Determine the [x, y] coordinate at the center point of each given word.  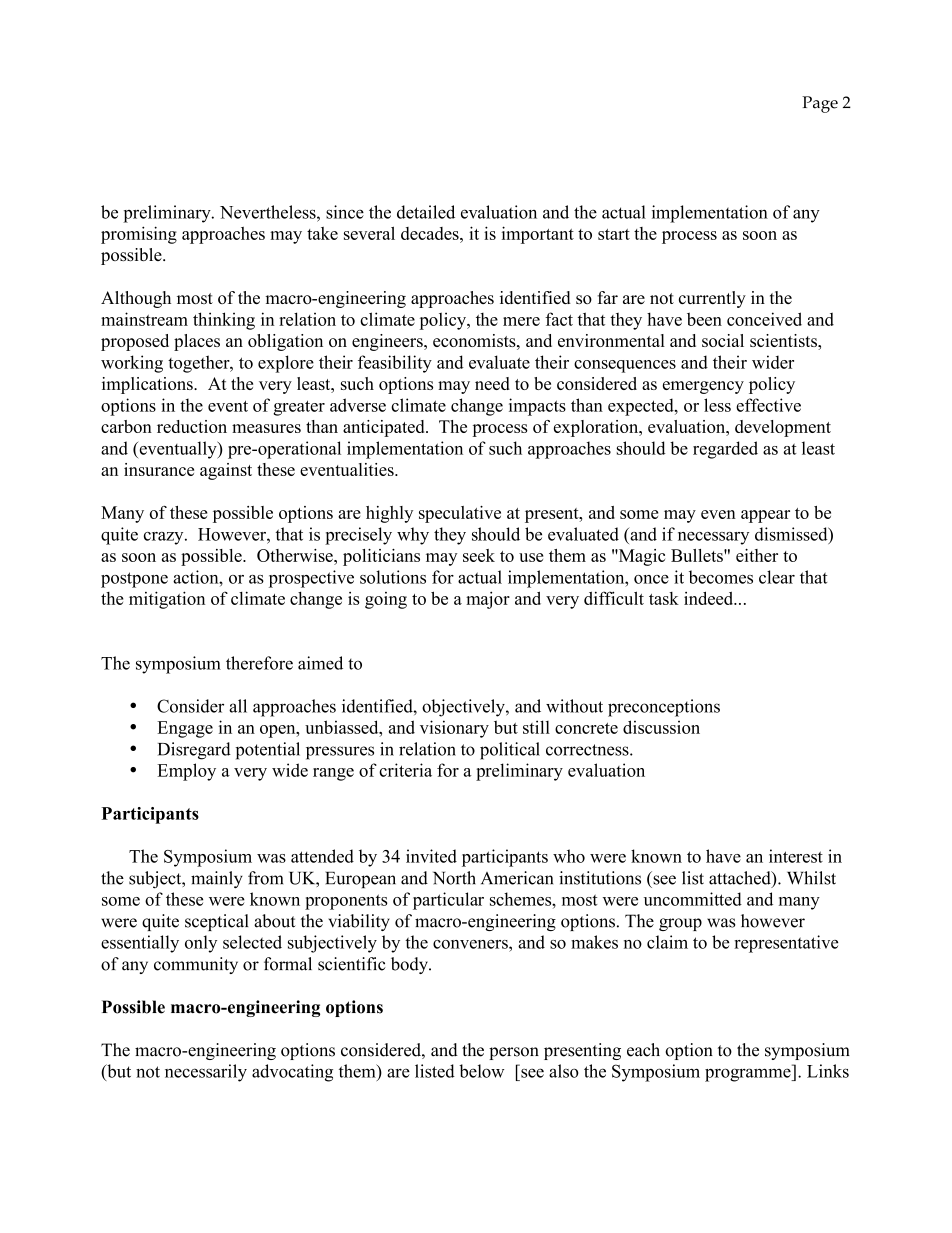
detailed [426, 212]
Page [820, 104]
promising [139, 235]
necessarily [206, 1073]
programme [749, 1075]
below [481, 1071]
